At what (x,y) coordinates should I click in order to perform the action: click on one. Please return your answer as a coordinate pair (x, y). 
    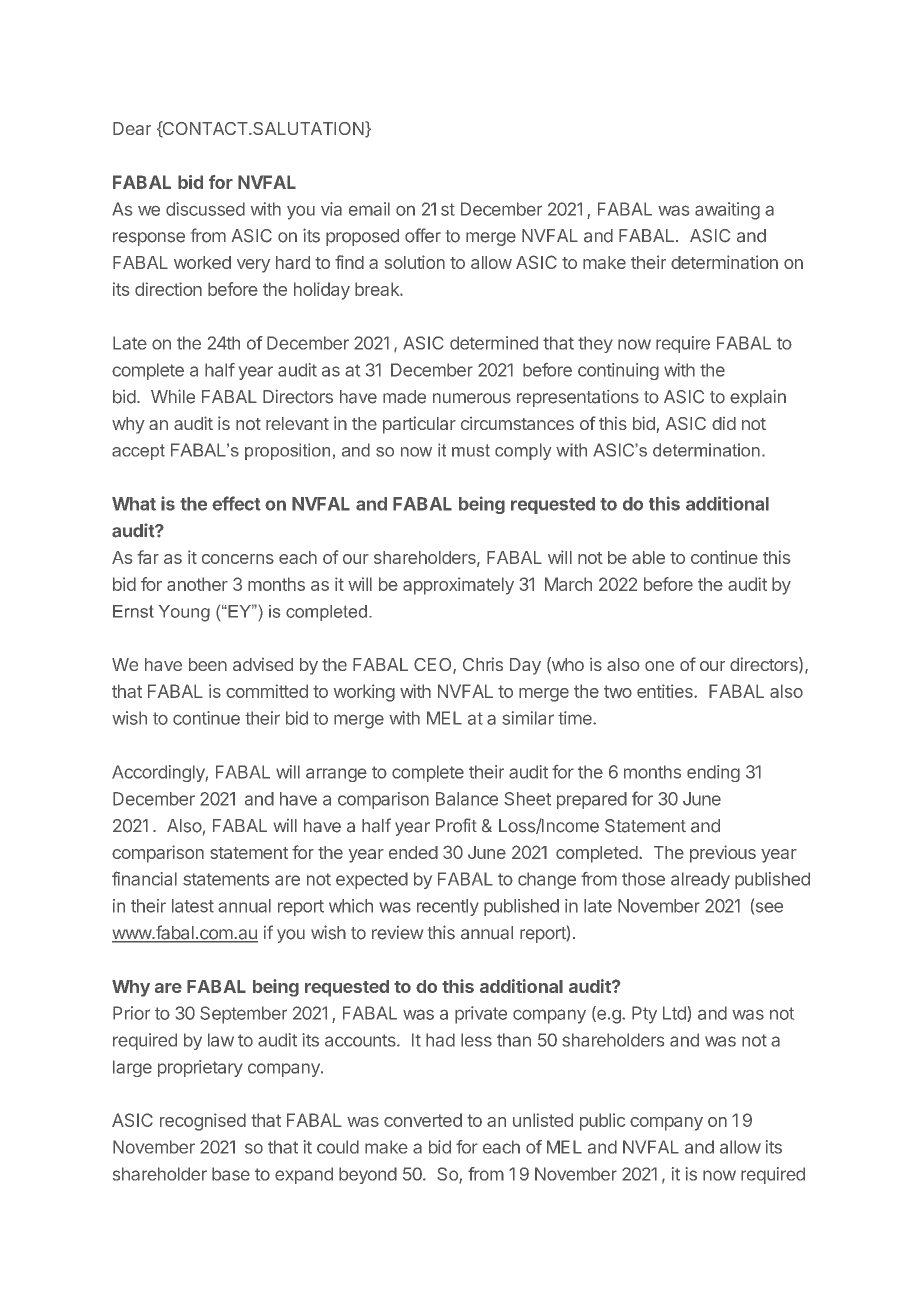
    Looking at the image, I should click on (659, 666).
